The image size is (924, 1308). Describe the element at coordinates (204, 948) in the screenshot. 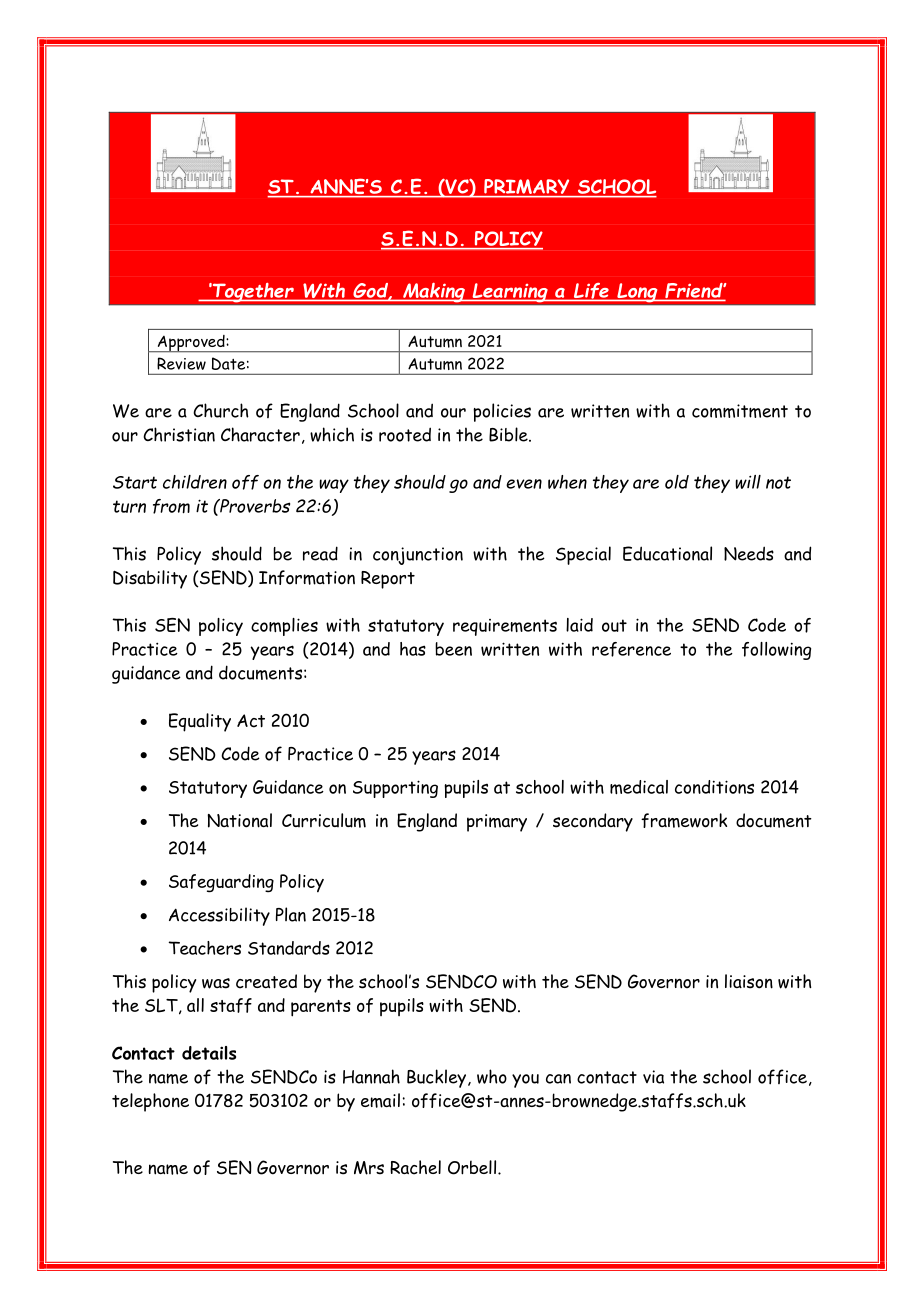

I see `Teachers` at that location.
